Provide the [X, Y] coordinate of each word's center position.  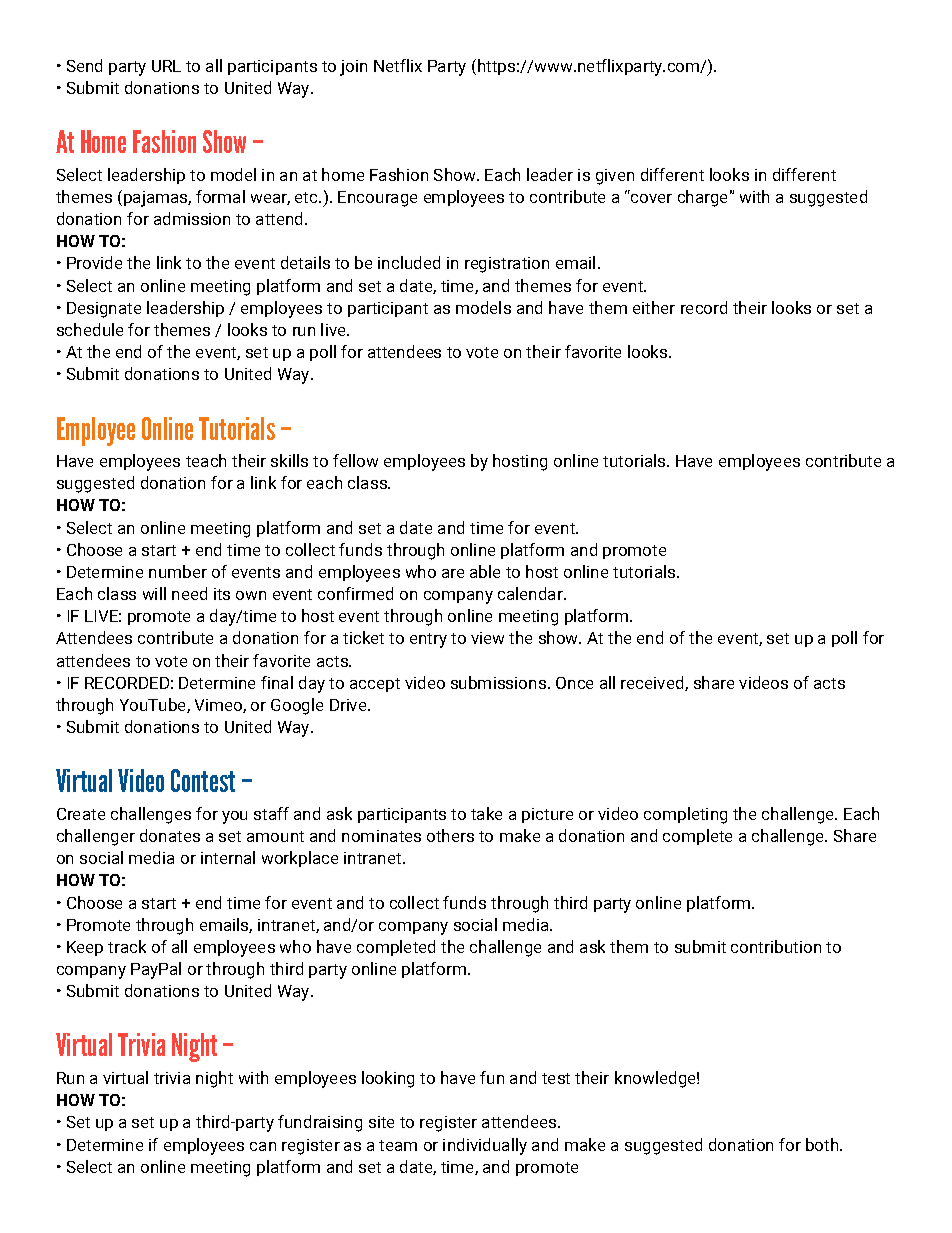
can [263, 1146]
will [154, 593]
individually [485, 1146]
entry [428, 640]
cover [651, 198]
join [353, 68]
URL [166, 66]
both [823, 1144]
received [653, 683]
